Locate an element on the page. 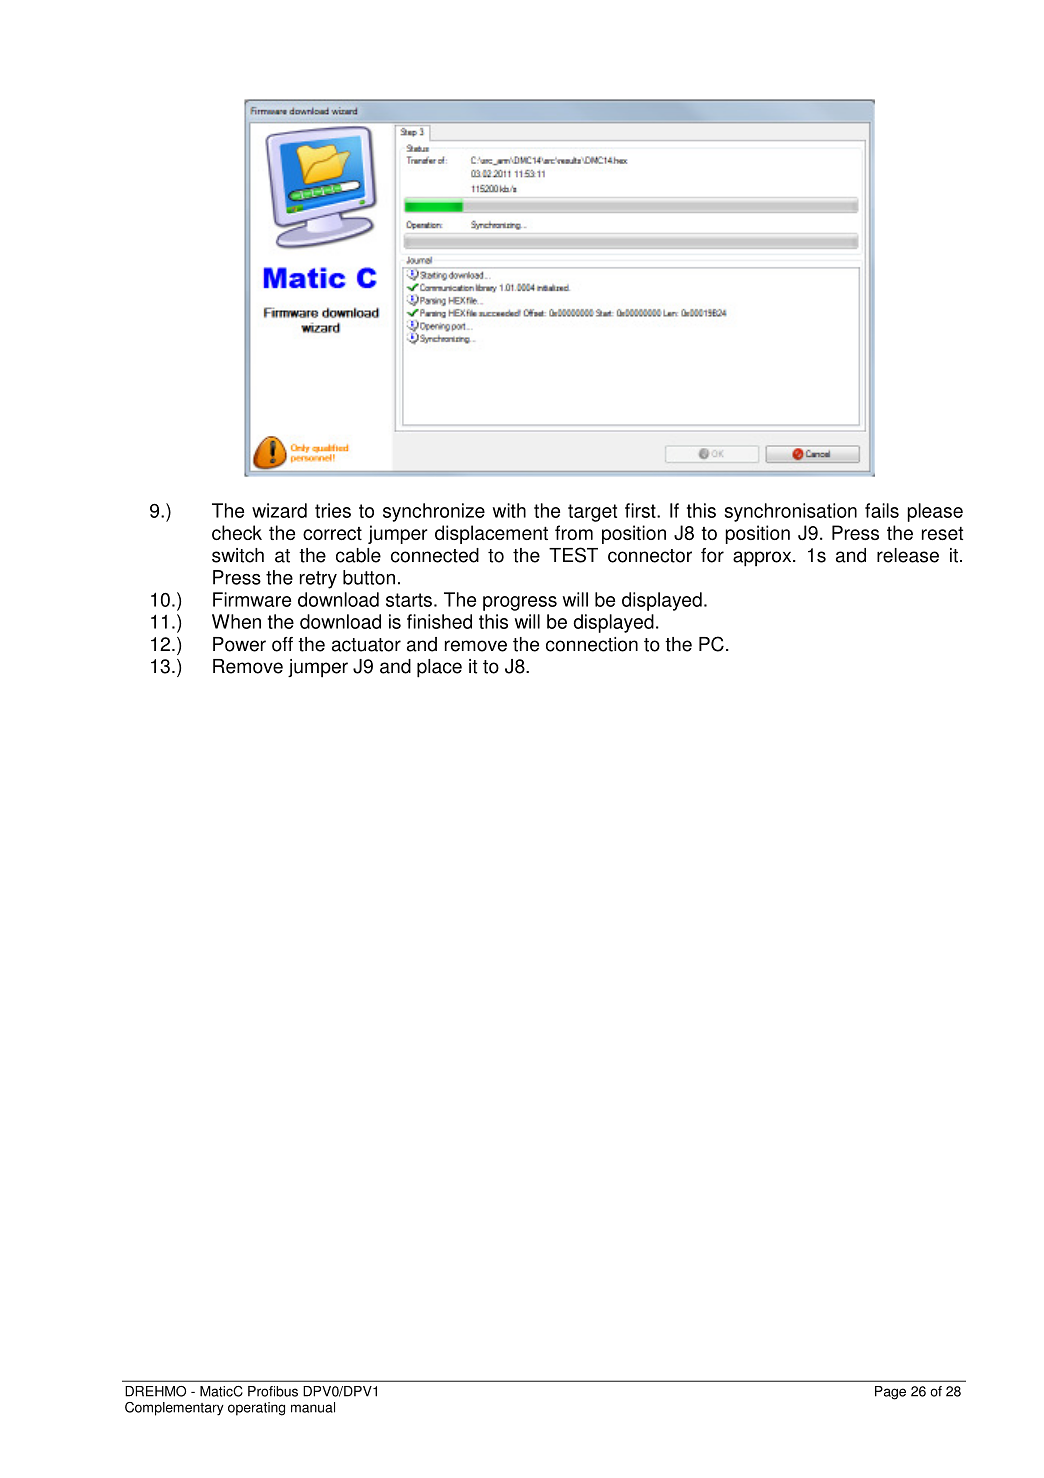 Image resolution: width=1044 pixels, height=1478 pixels. manual is located at coordinates (313, 1407).
